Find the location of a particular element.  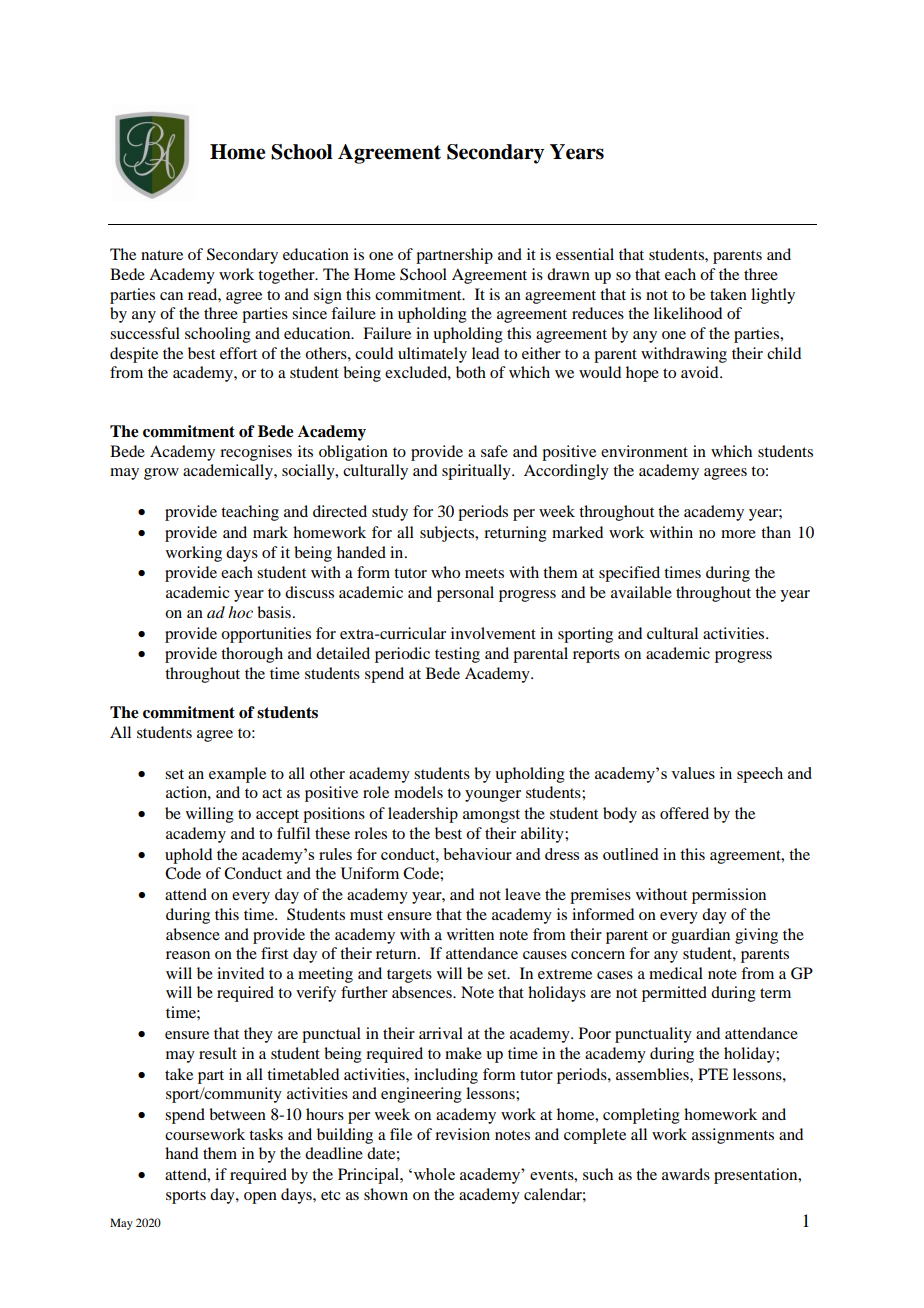

values is located at coordinates (693, 773).
